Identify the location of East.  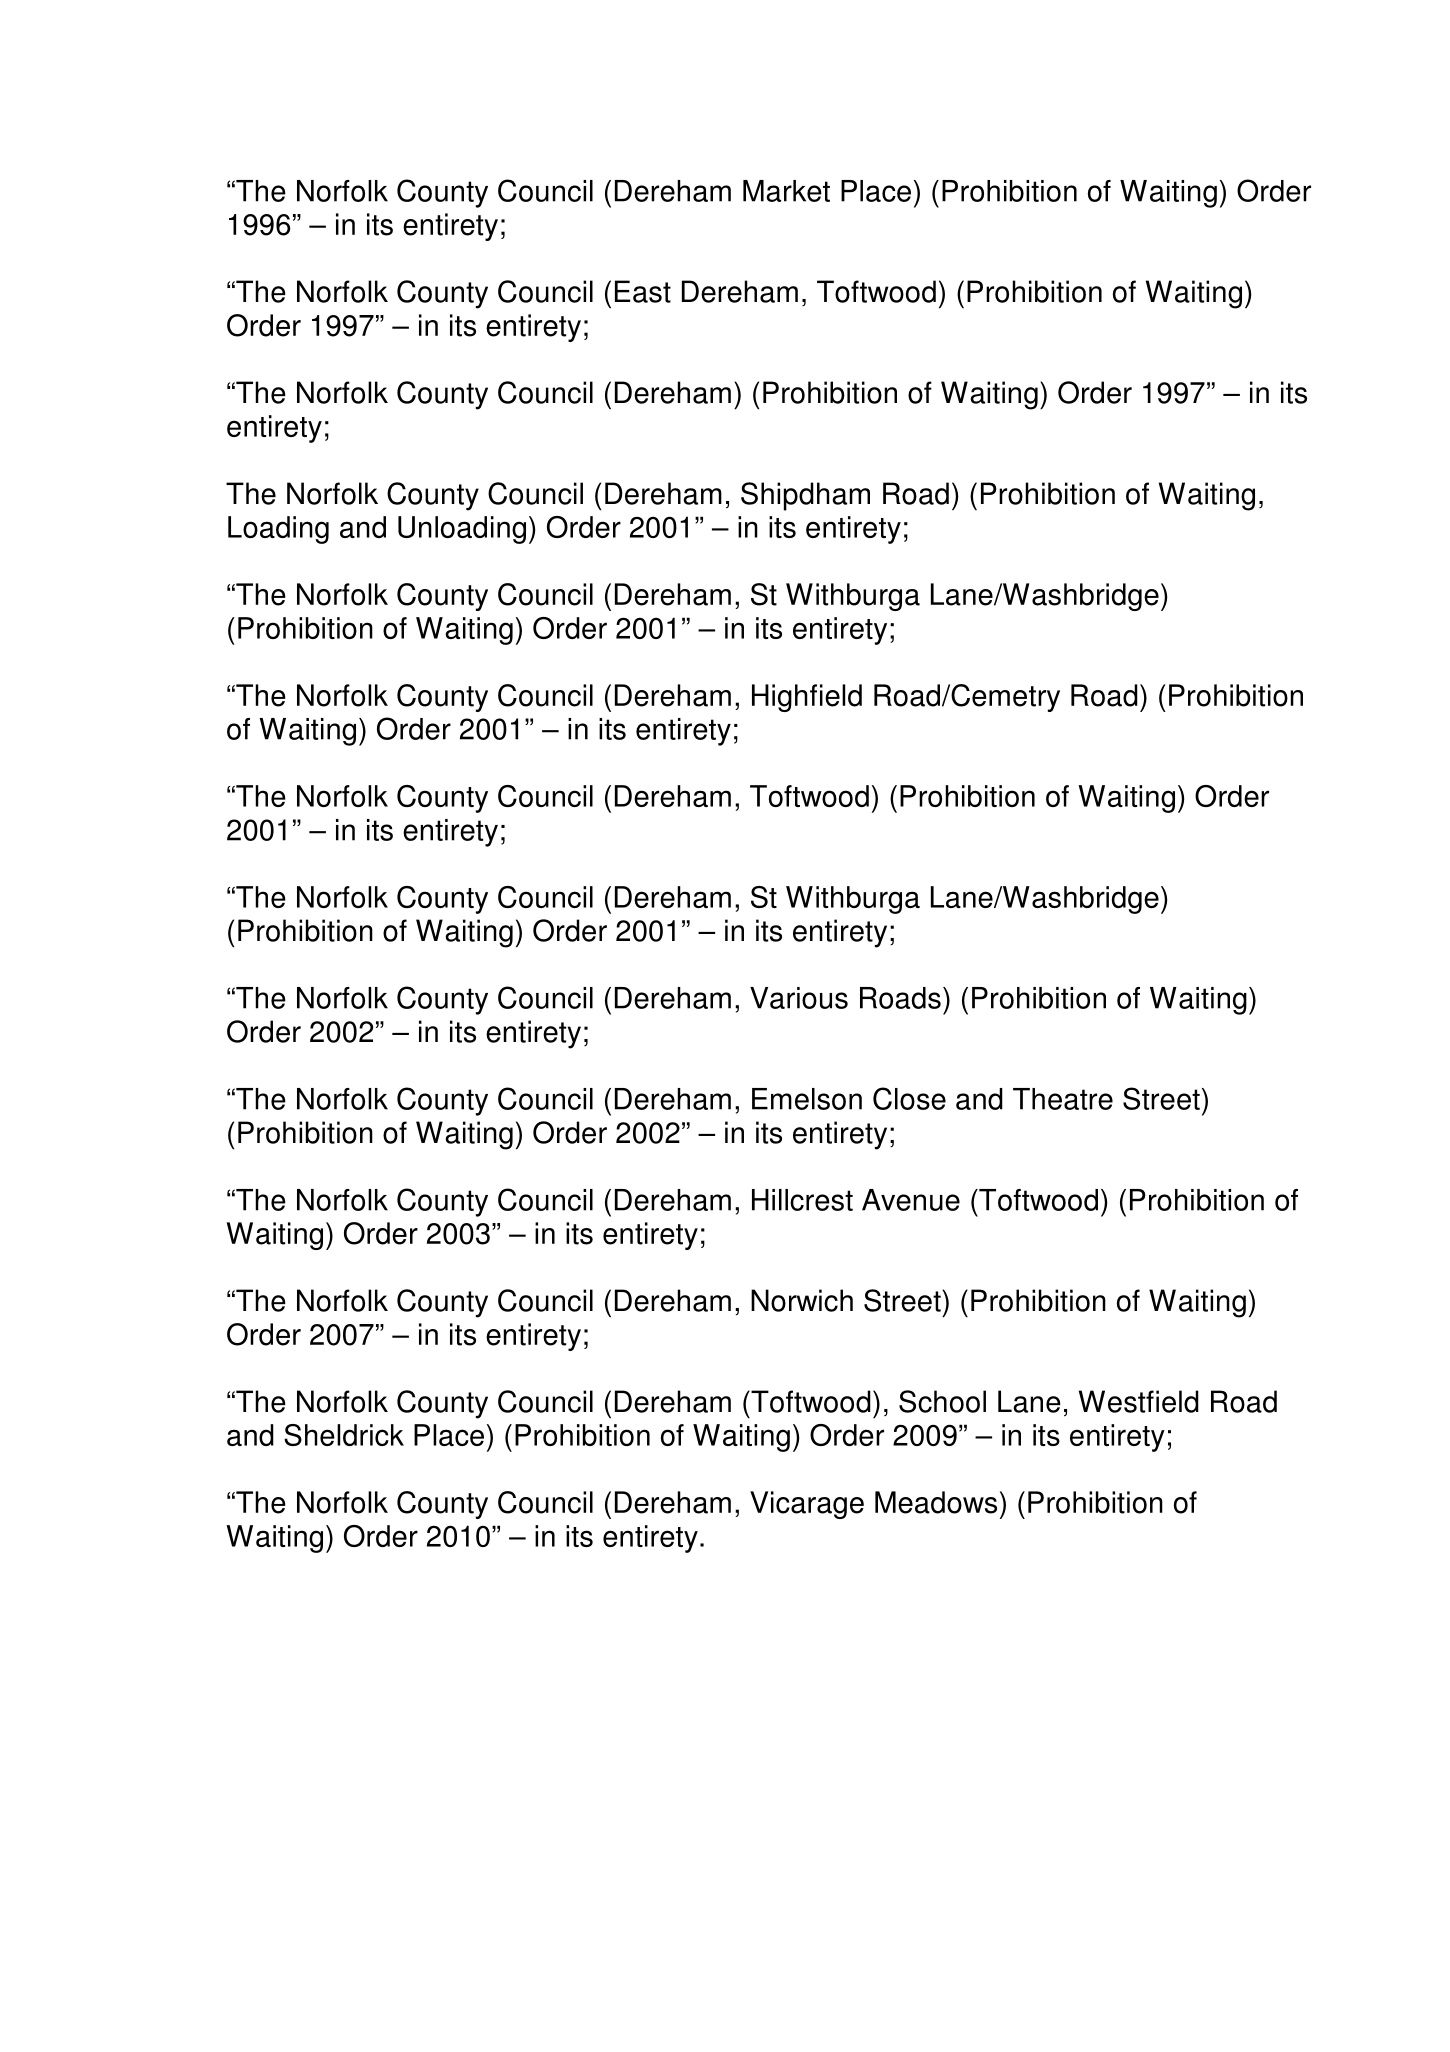
(643, 291).
